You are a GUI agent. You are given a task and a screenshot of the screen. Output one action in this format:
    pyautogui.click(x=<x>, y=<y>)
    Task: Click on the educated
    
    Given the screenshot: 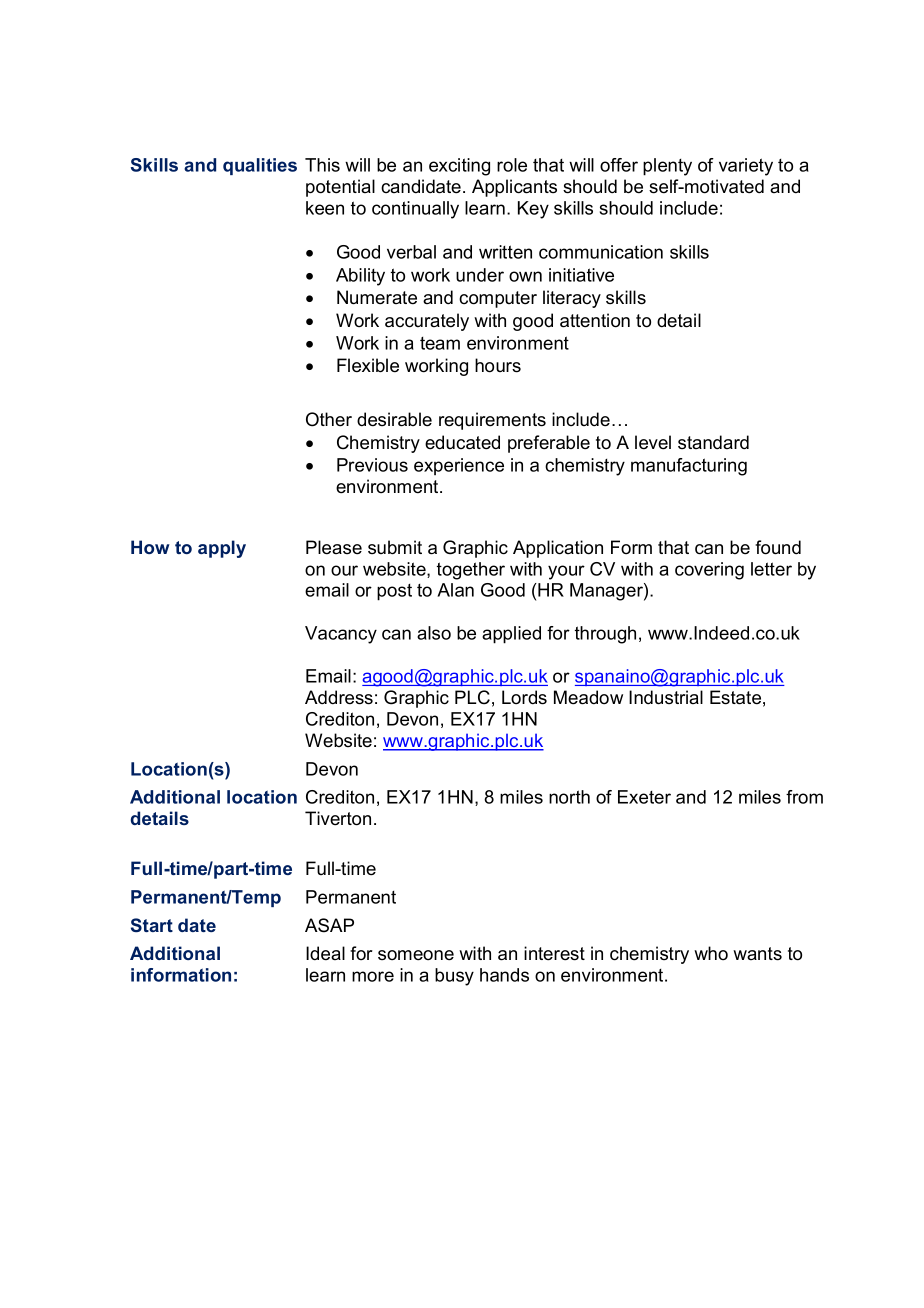 What is the action you would take?
    pyautogui.click(x=462, y=442)
